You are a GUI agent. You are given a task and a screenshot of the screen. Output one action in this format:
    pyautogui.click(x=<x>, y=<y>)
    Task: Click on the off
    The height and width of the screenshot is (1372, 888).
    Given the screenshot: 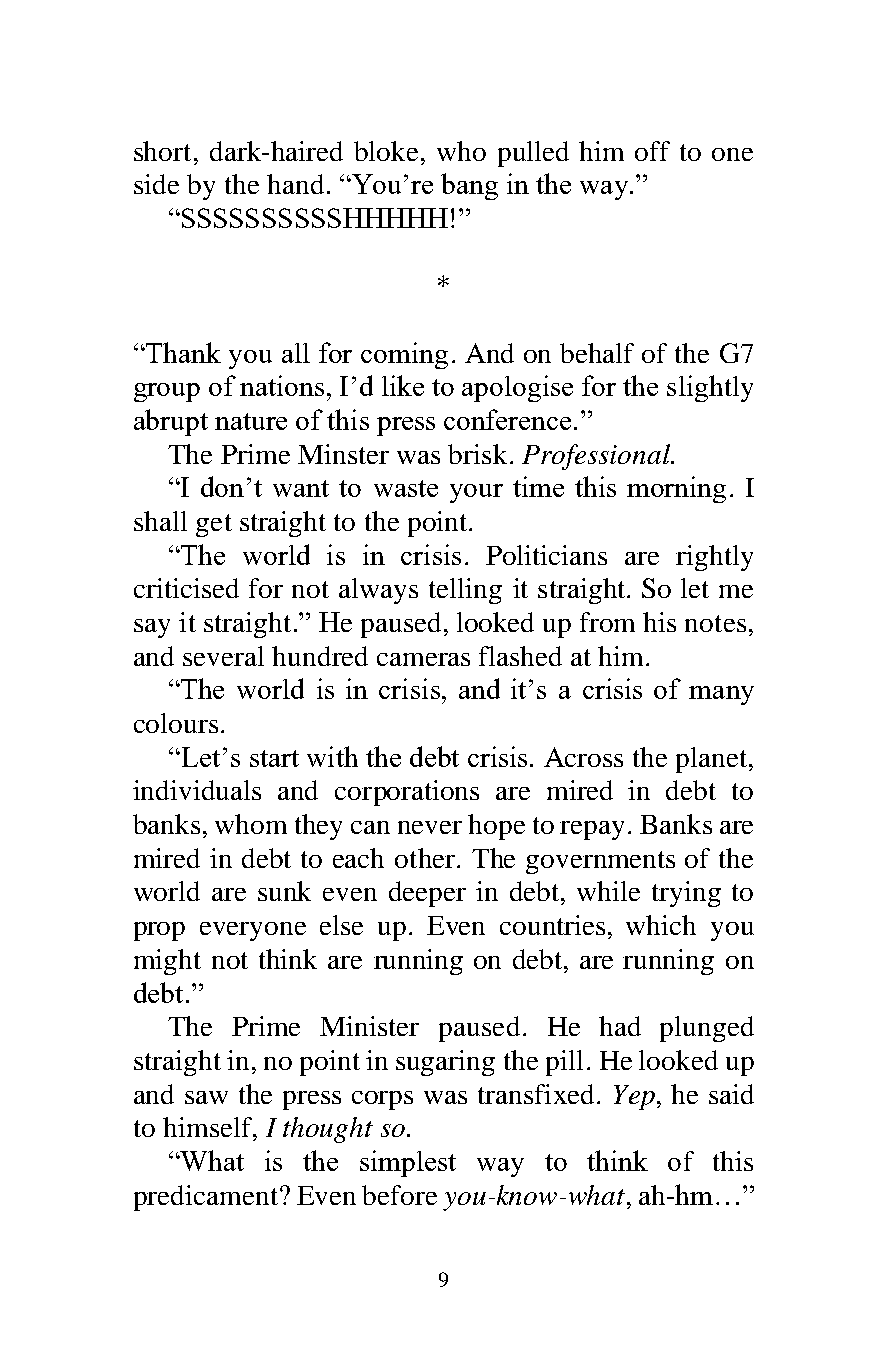 What is the action you would take?
    pyautogui.click(x=652, y=151)
